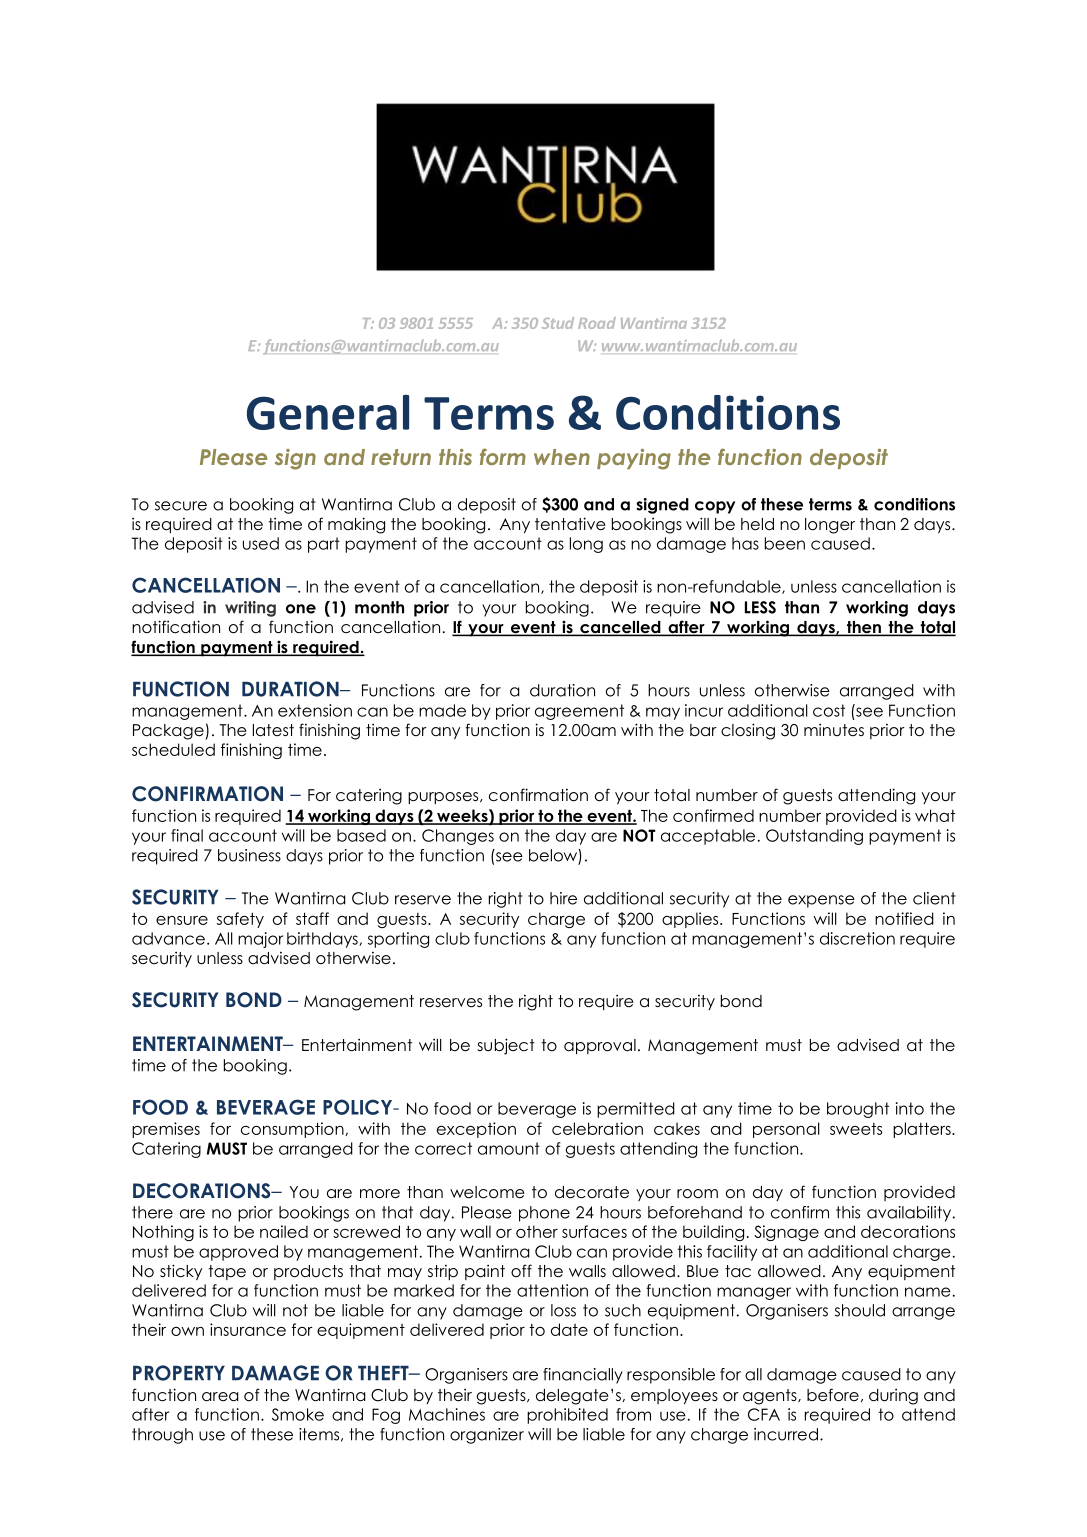  What do you see at coordinates (567, 1416) in the document?
I see `prohibited` at bounding box center [567, 1416].
